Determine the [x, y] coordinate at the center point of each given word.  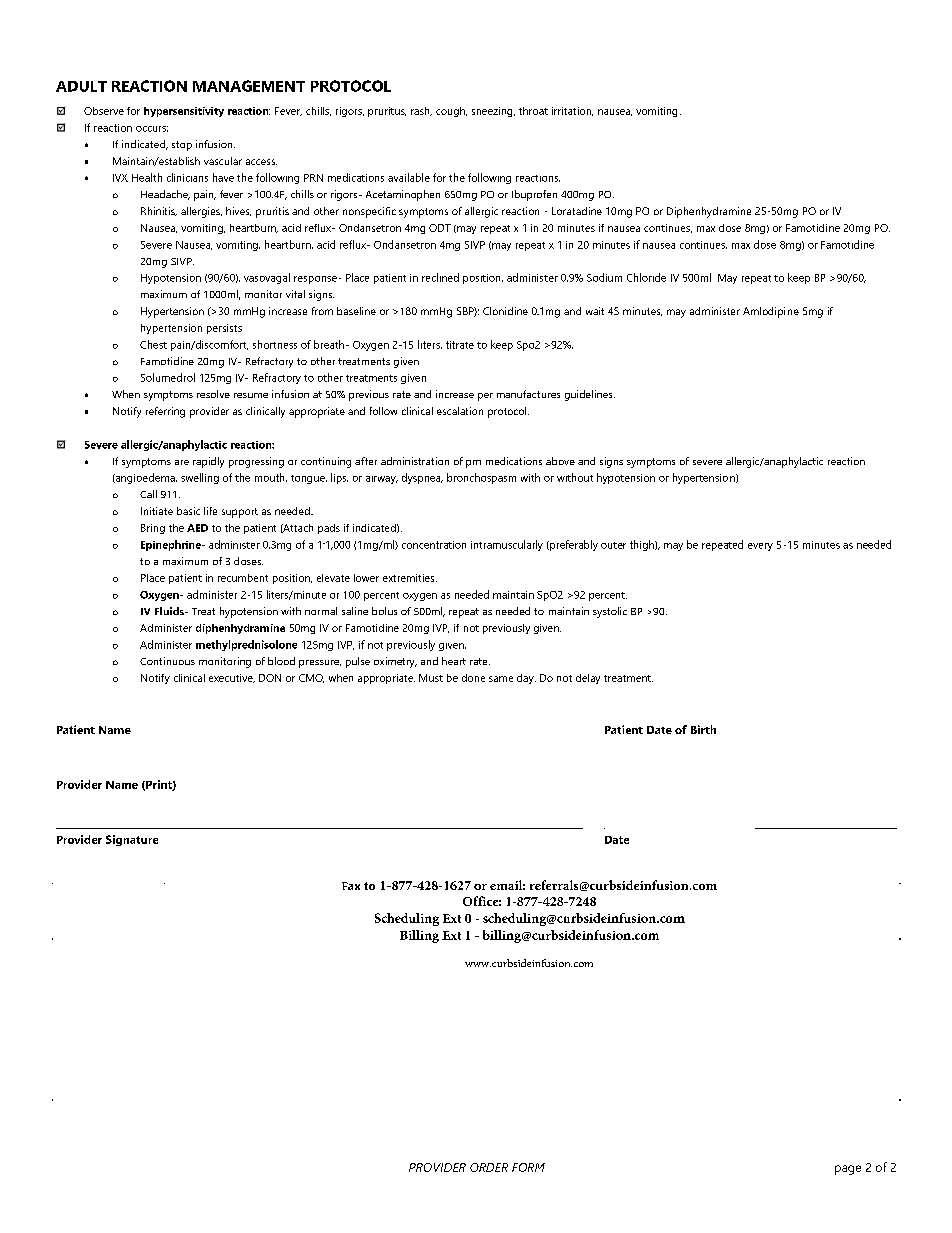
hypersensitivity [184, 112]
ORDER [489, 1167]
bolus [384, 611]
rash [421, 111]
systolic [610, 612]
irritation [572, 111]
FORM [528, 1167]
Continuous [167, 661]
